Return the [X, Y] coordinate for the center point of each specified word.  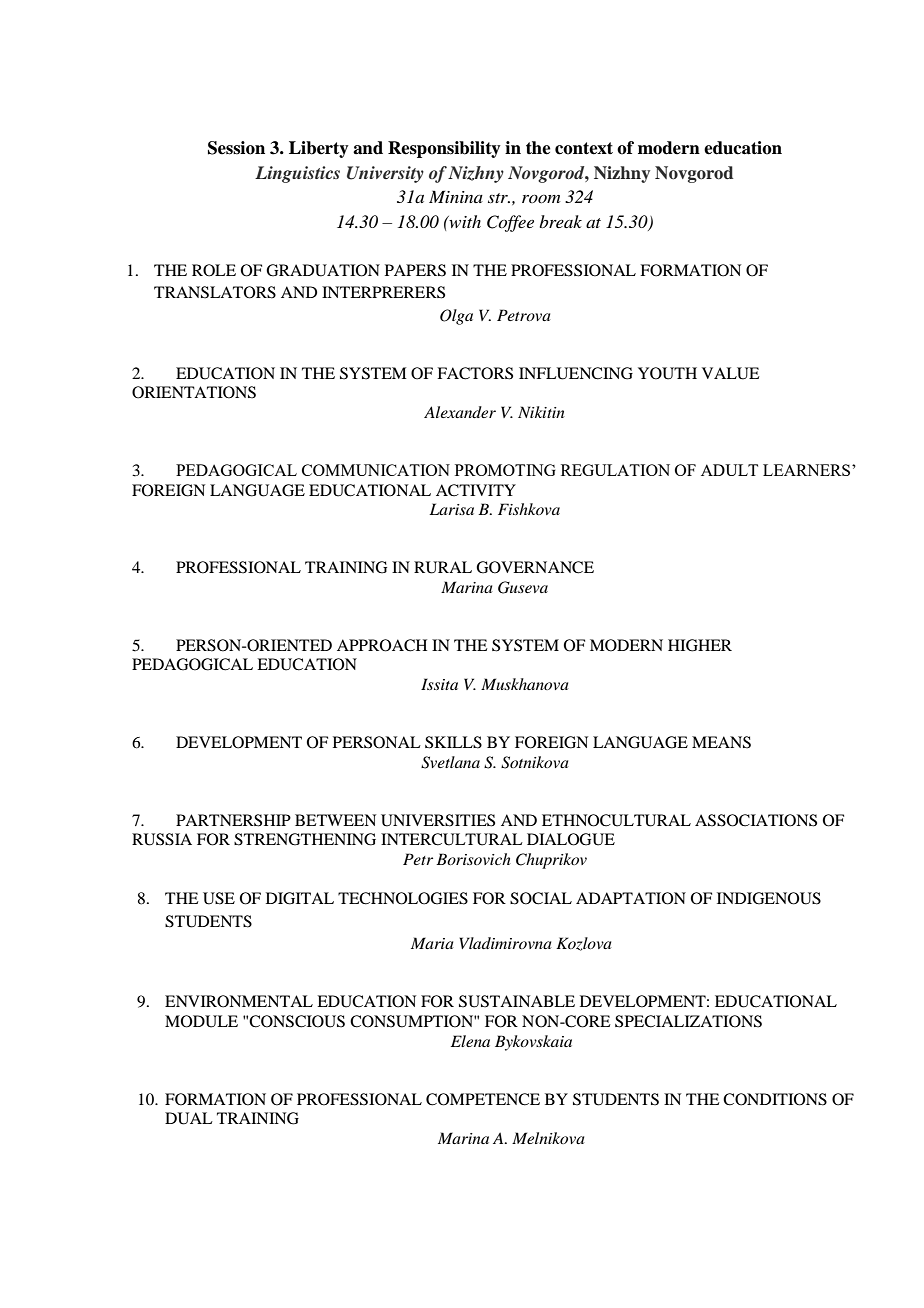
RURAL [443, 567]
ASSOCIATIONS [756, 820]
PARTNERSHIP [233, 820]
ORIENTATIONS [194, 392]
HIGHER [700, 645]
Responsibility [444, 149]
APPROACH [382, 645]
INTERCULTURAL [452, 839]
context [584, 148]
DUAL [189, 1118]
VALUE [731, 373]
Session [236, 148]
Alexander [460, 412]
